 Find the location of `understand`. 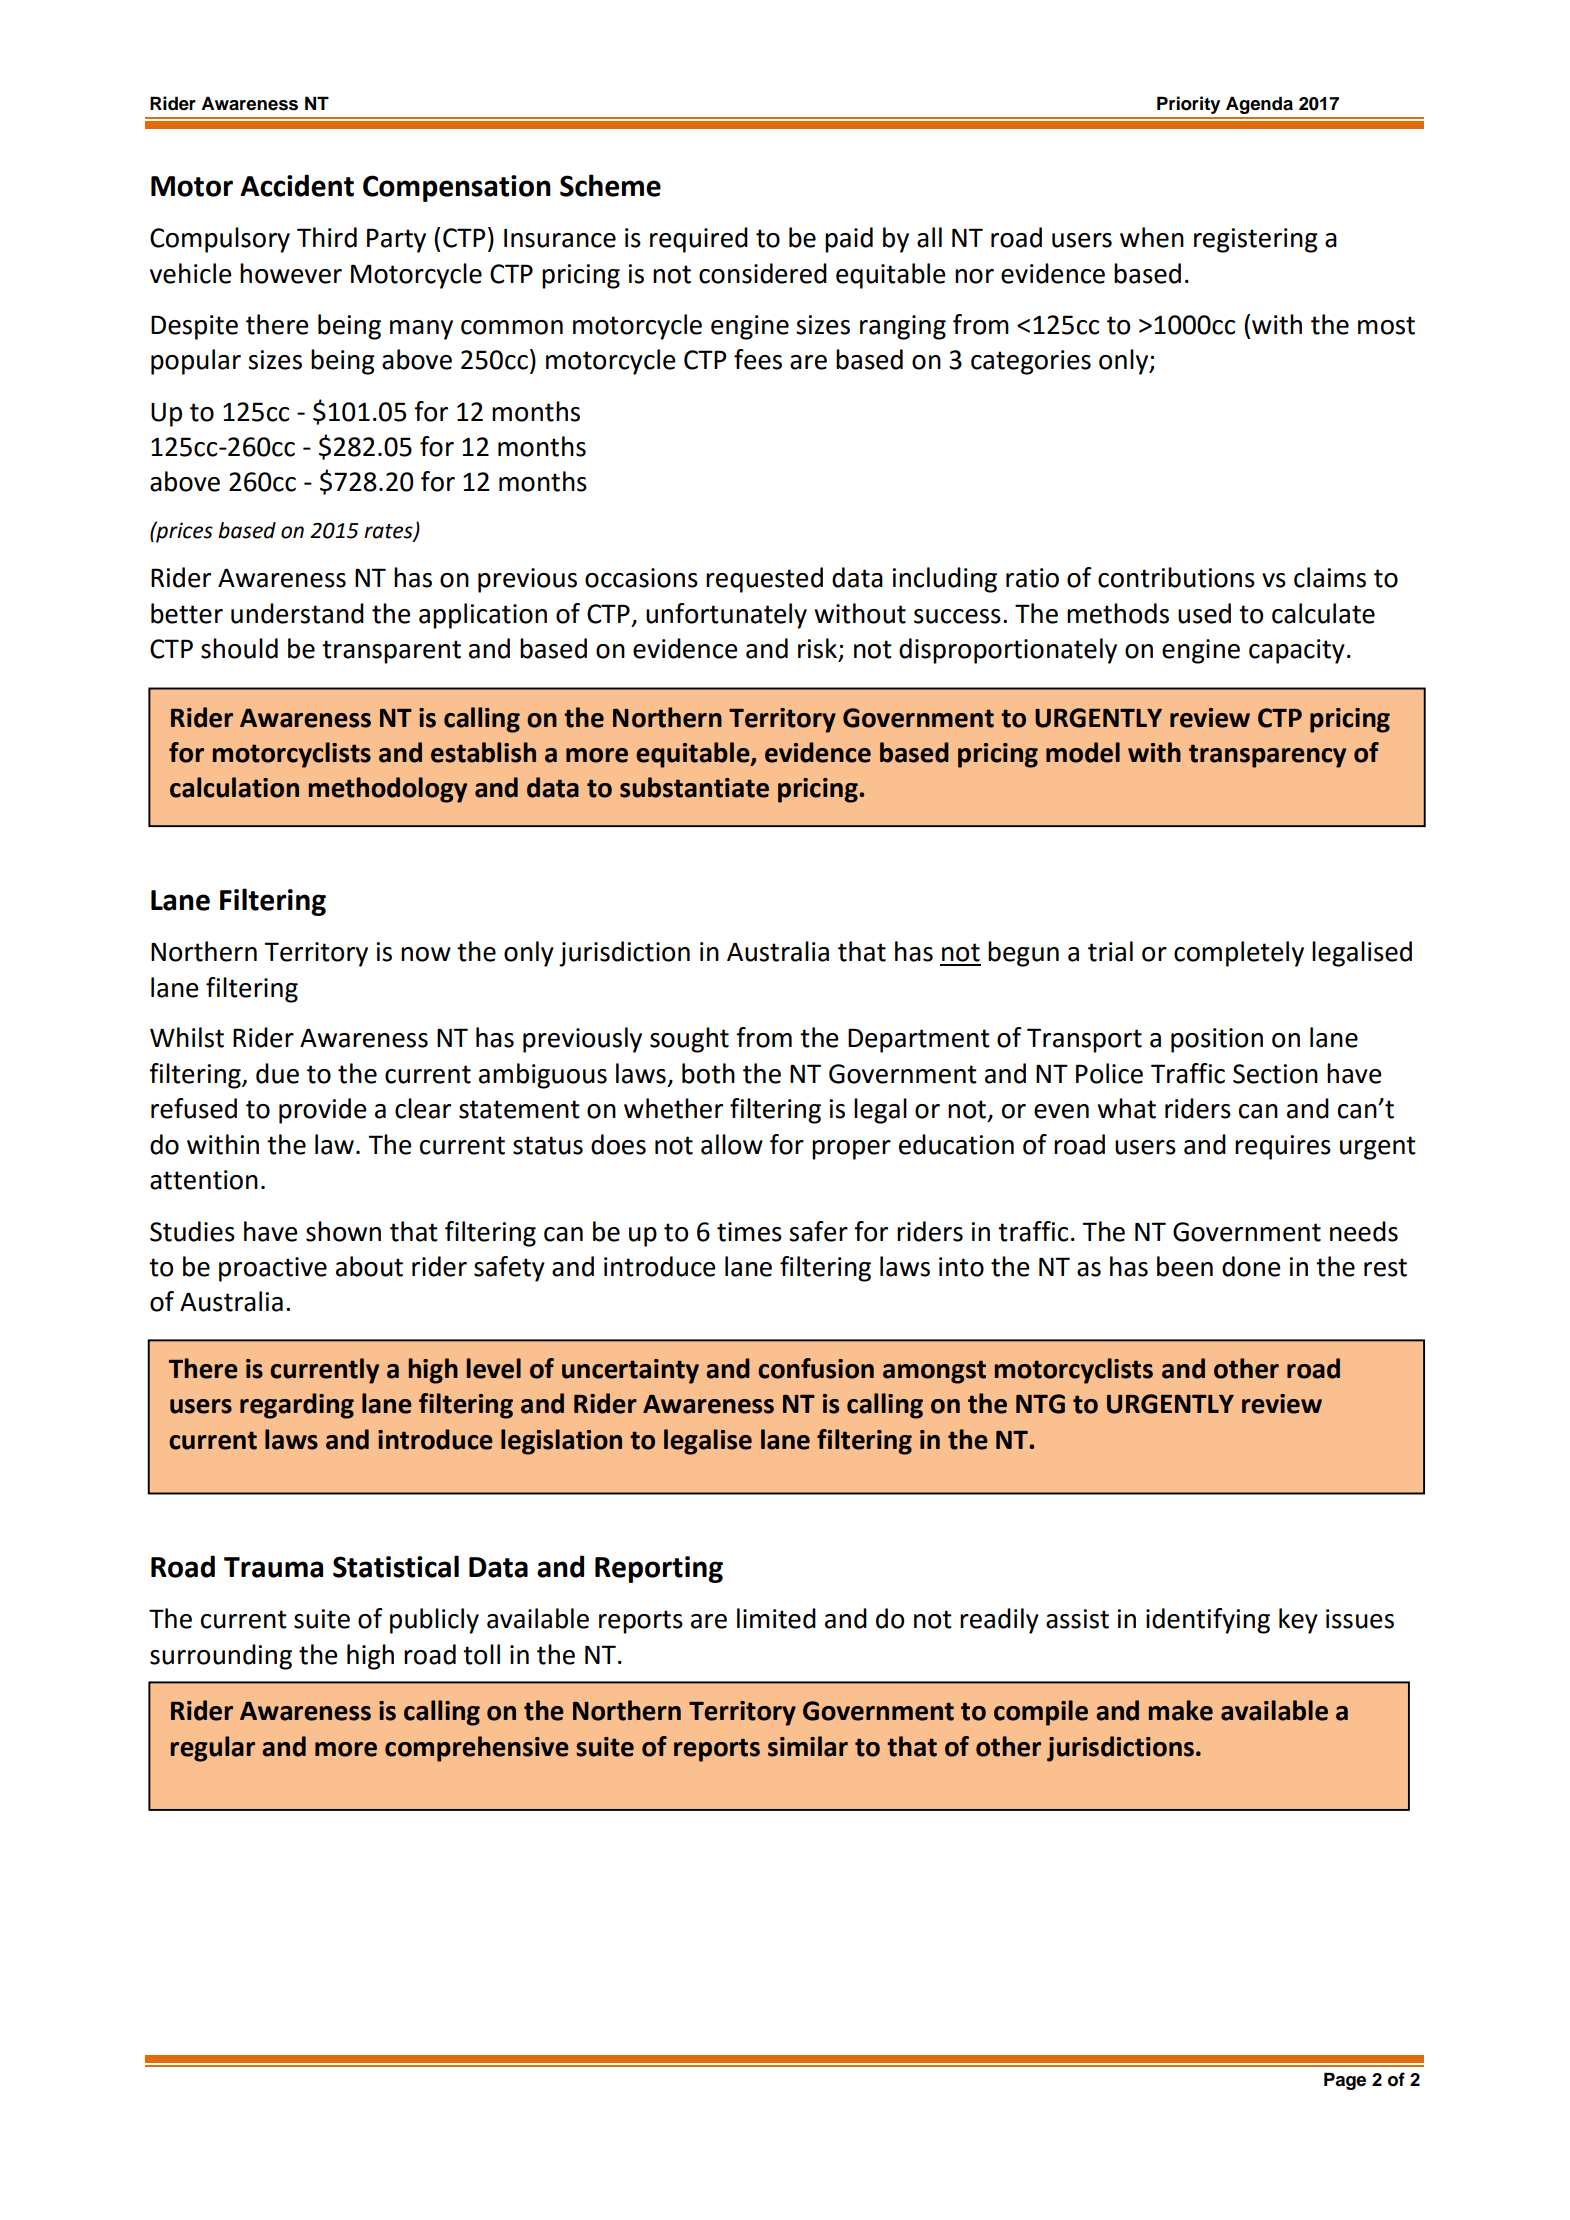

understand is located at coordinates (297, 613).
